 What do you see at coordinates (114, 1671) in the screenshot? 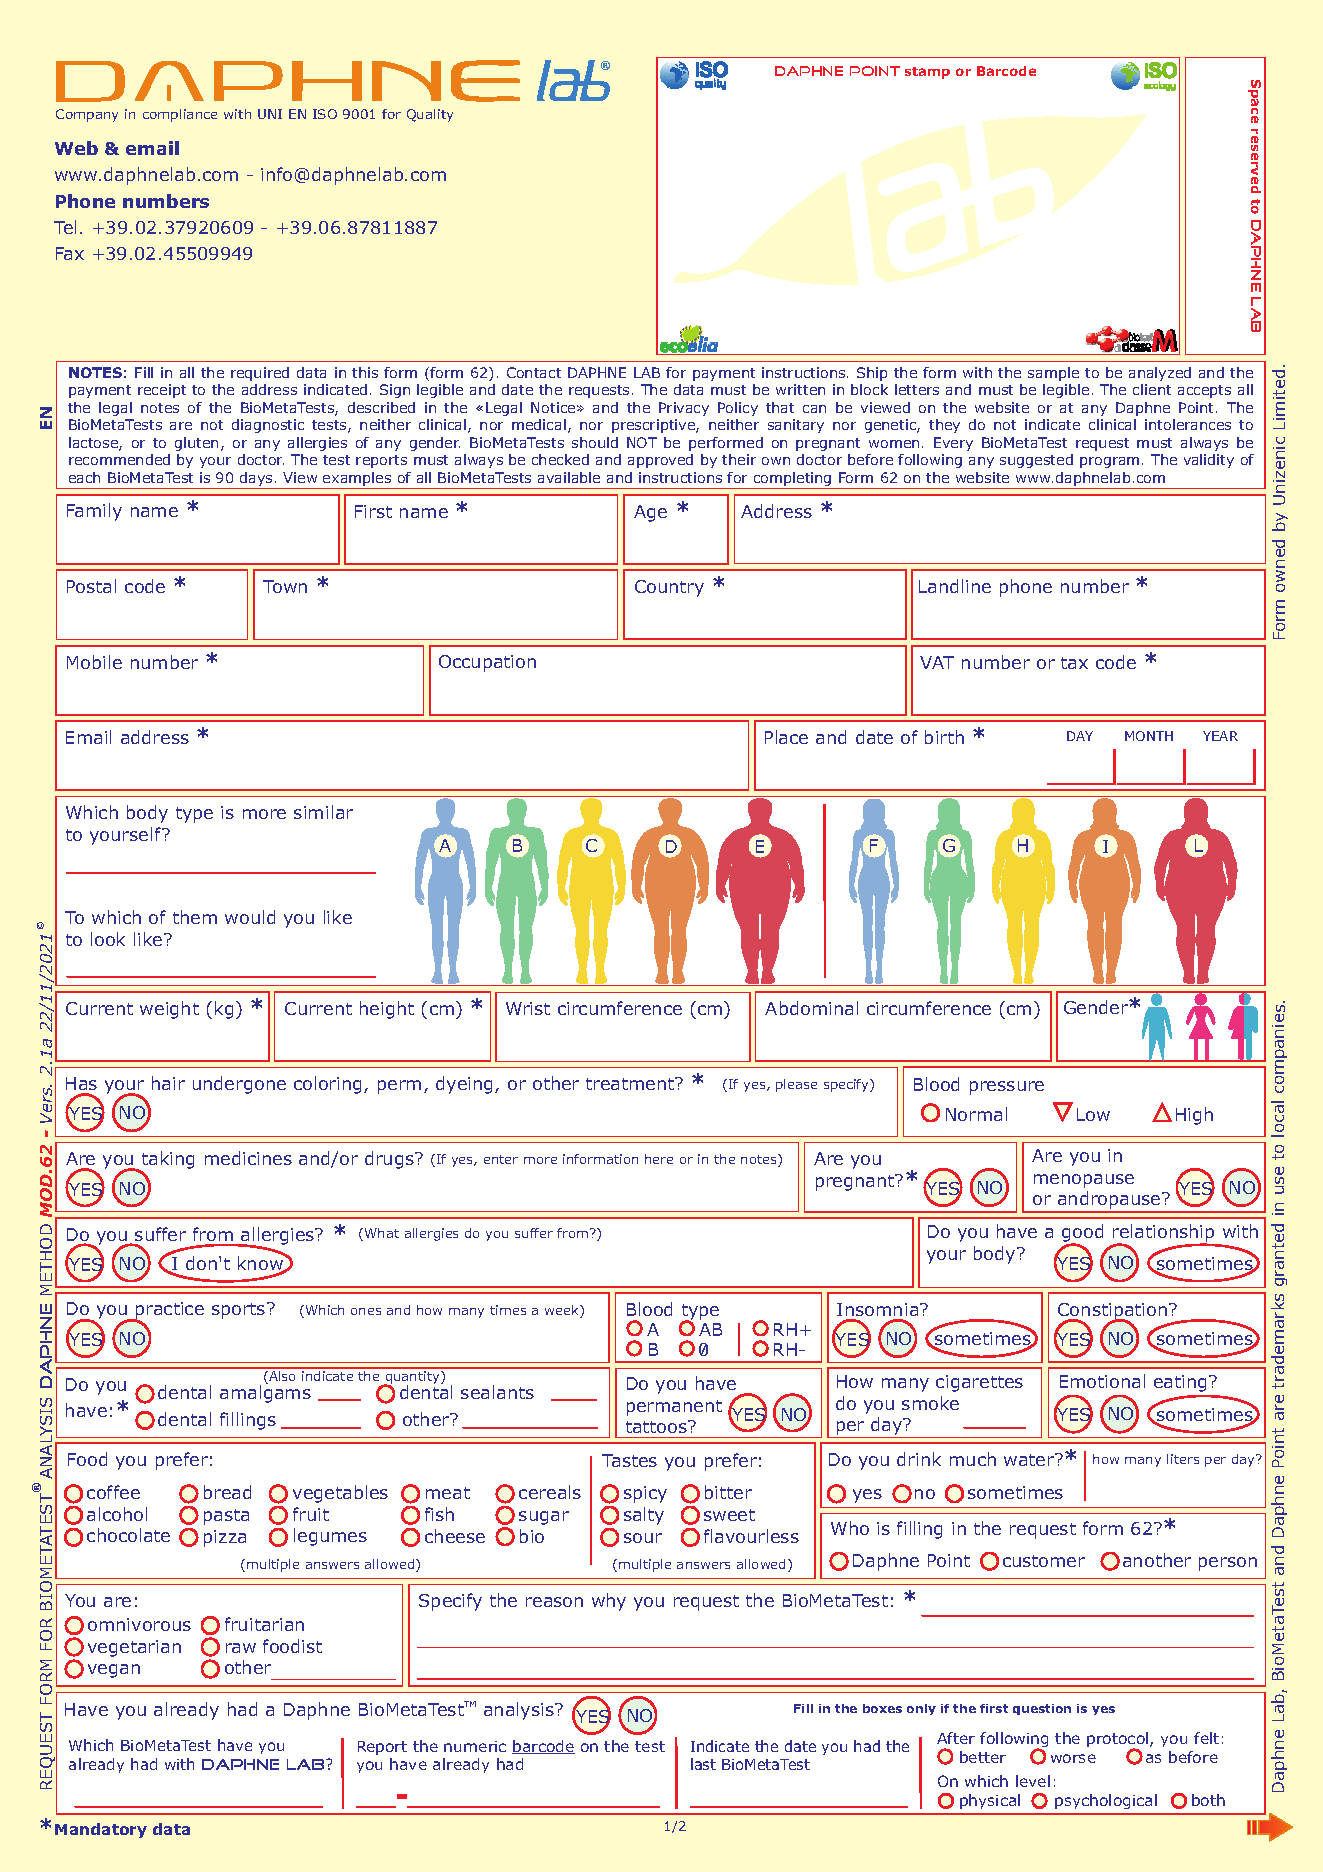
I see `vegan` at bounding box center [114, 1671].
